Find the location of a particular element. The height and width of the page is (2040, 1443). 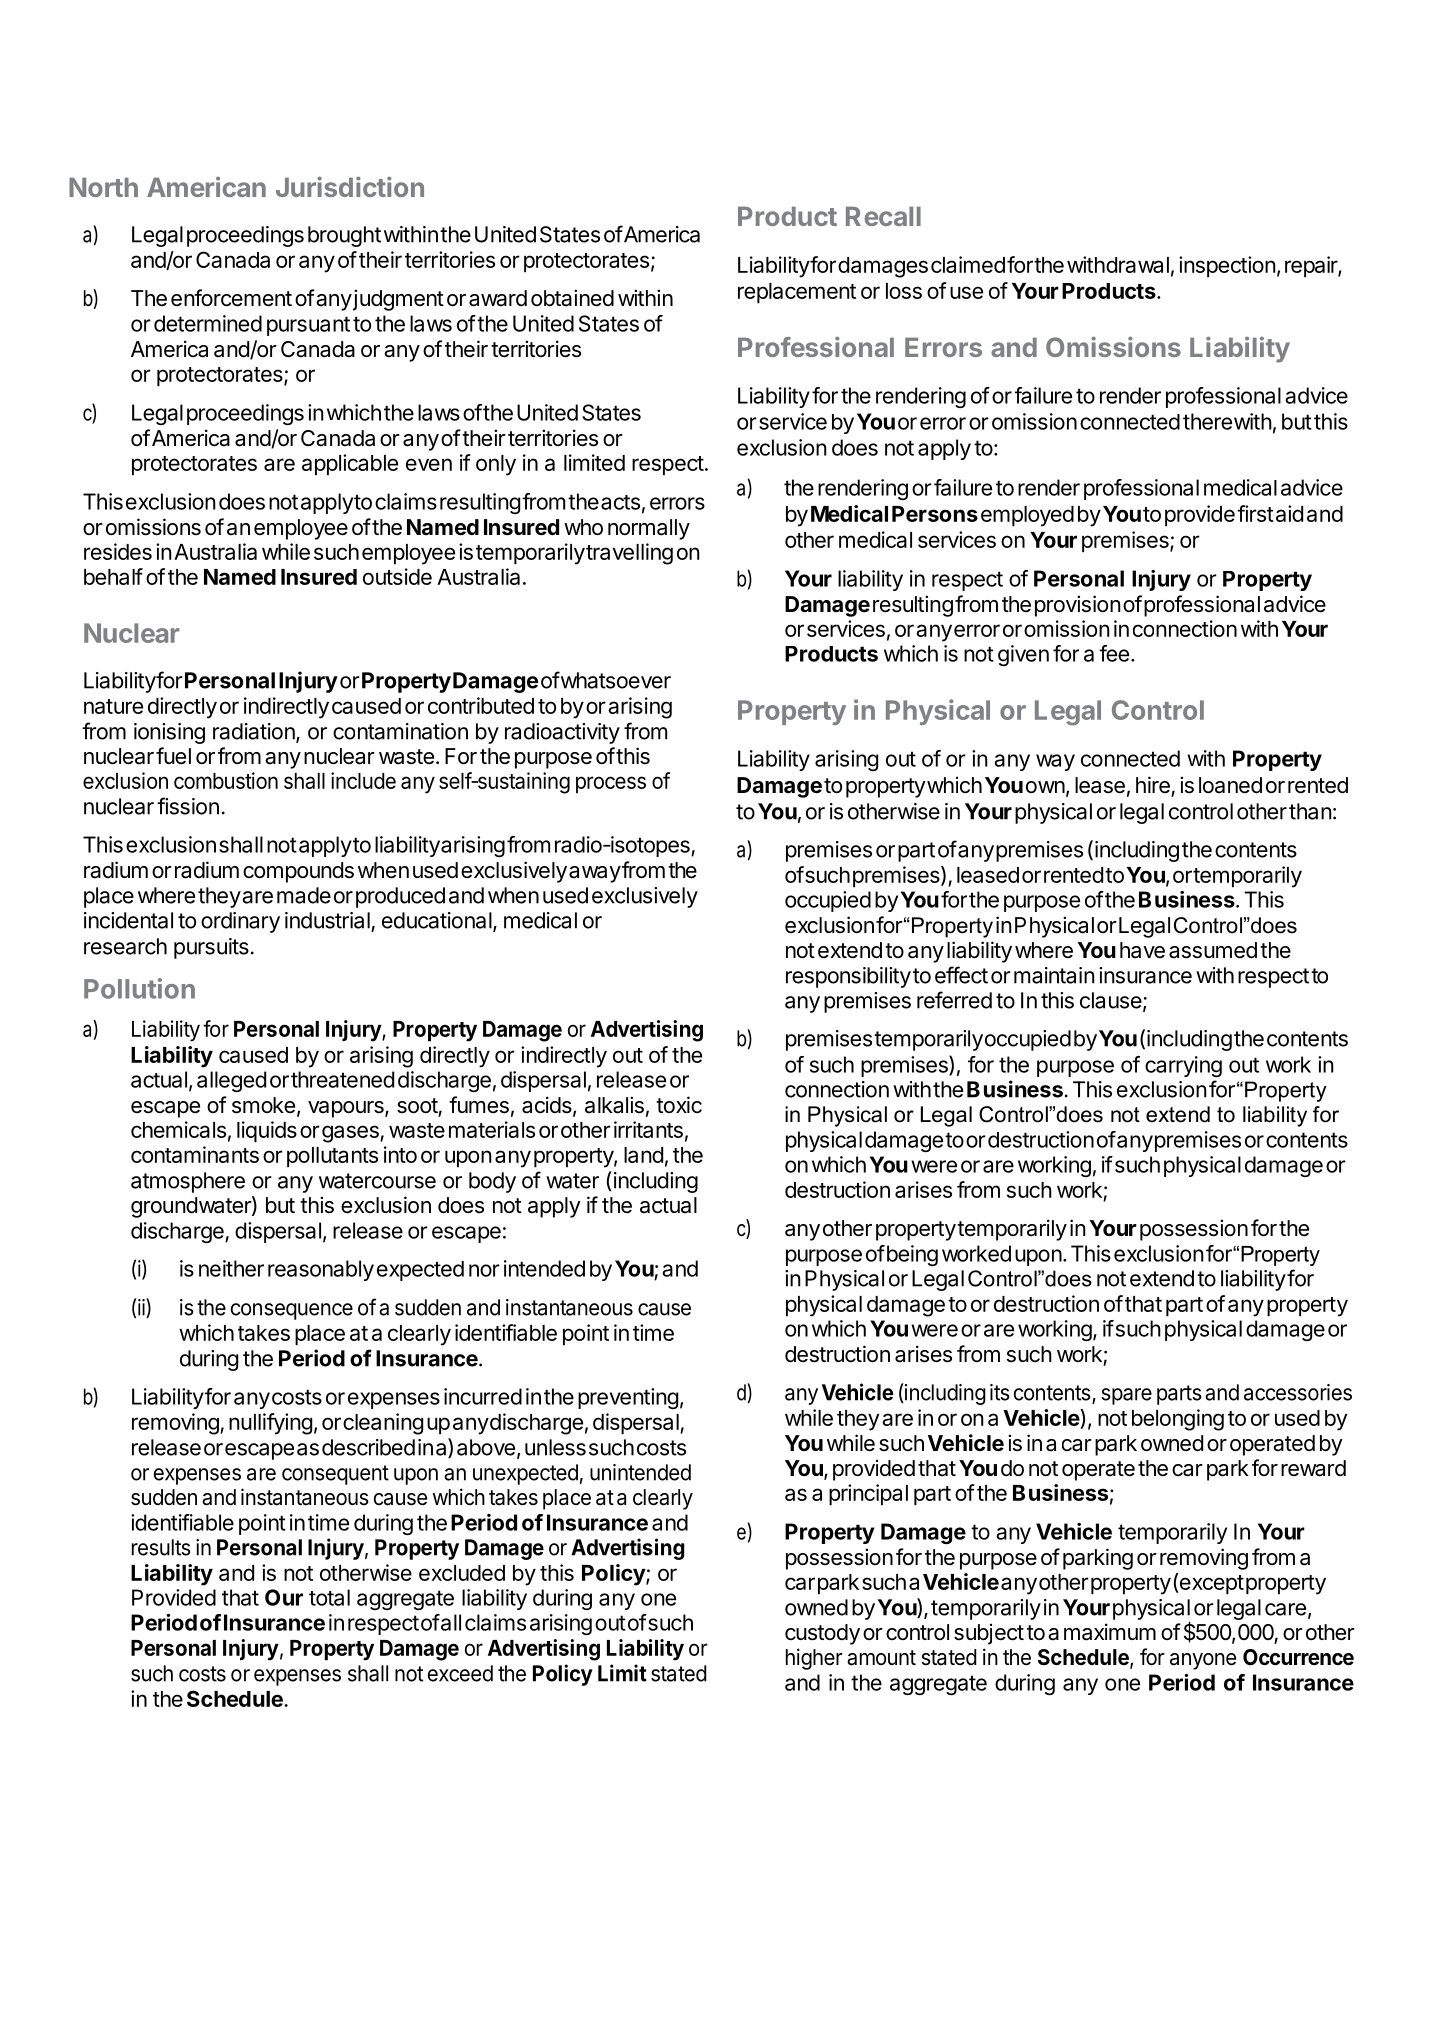

contaminants is located at coordinates (195, 1154).
